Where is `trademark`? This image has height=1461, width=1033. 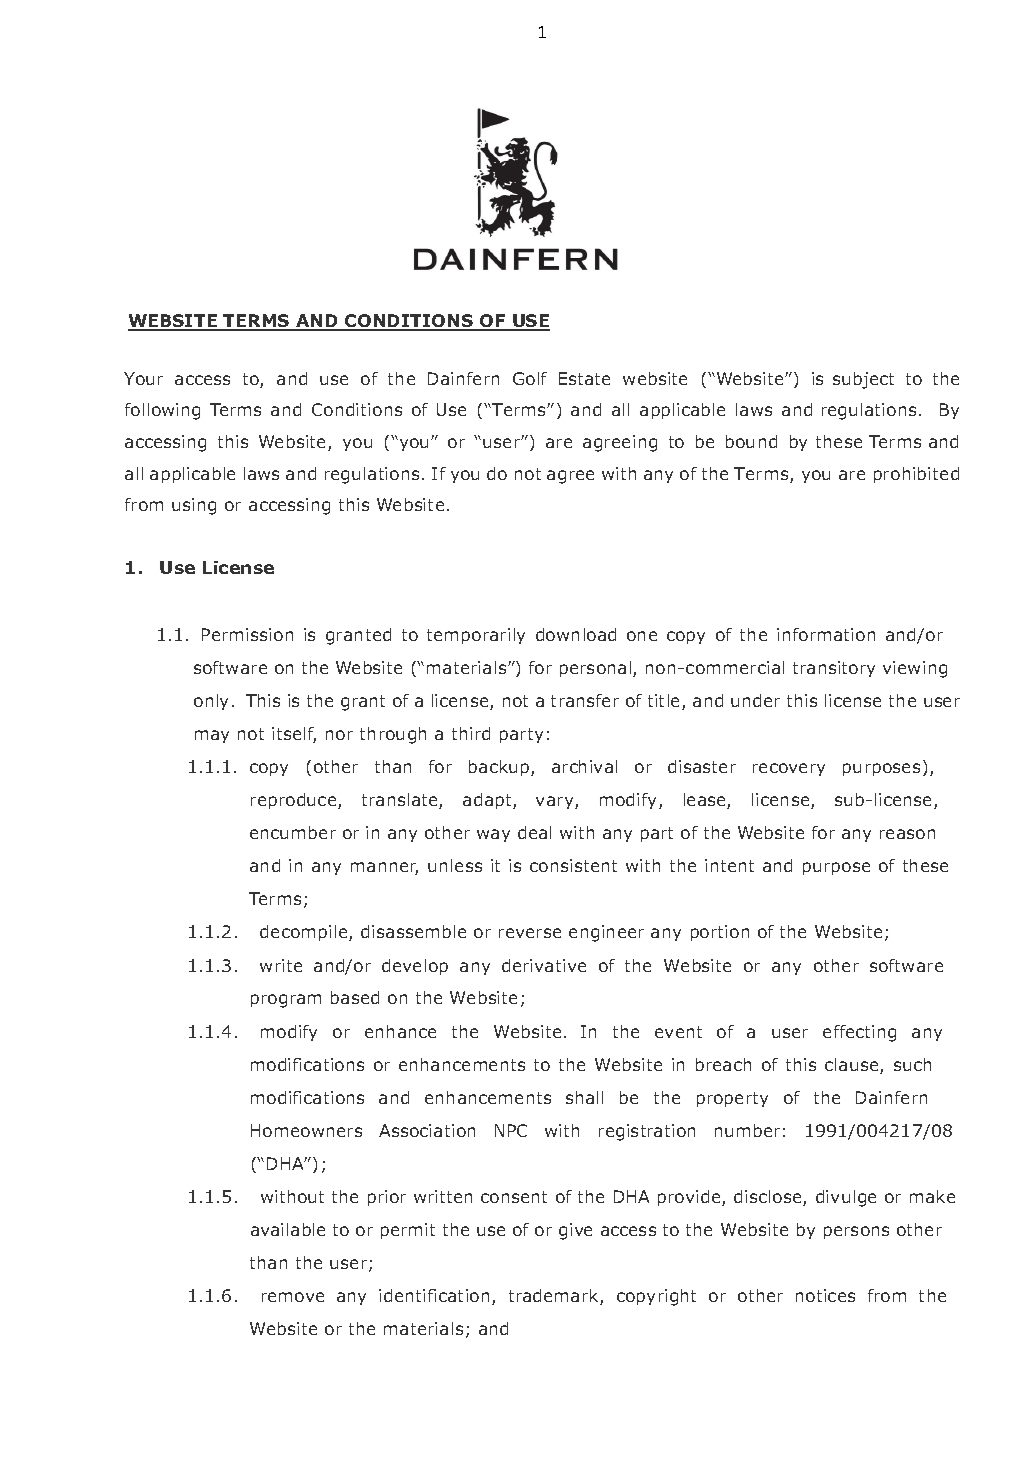 trademark is located at coordinates (555, 1297).
